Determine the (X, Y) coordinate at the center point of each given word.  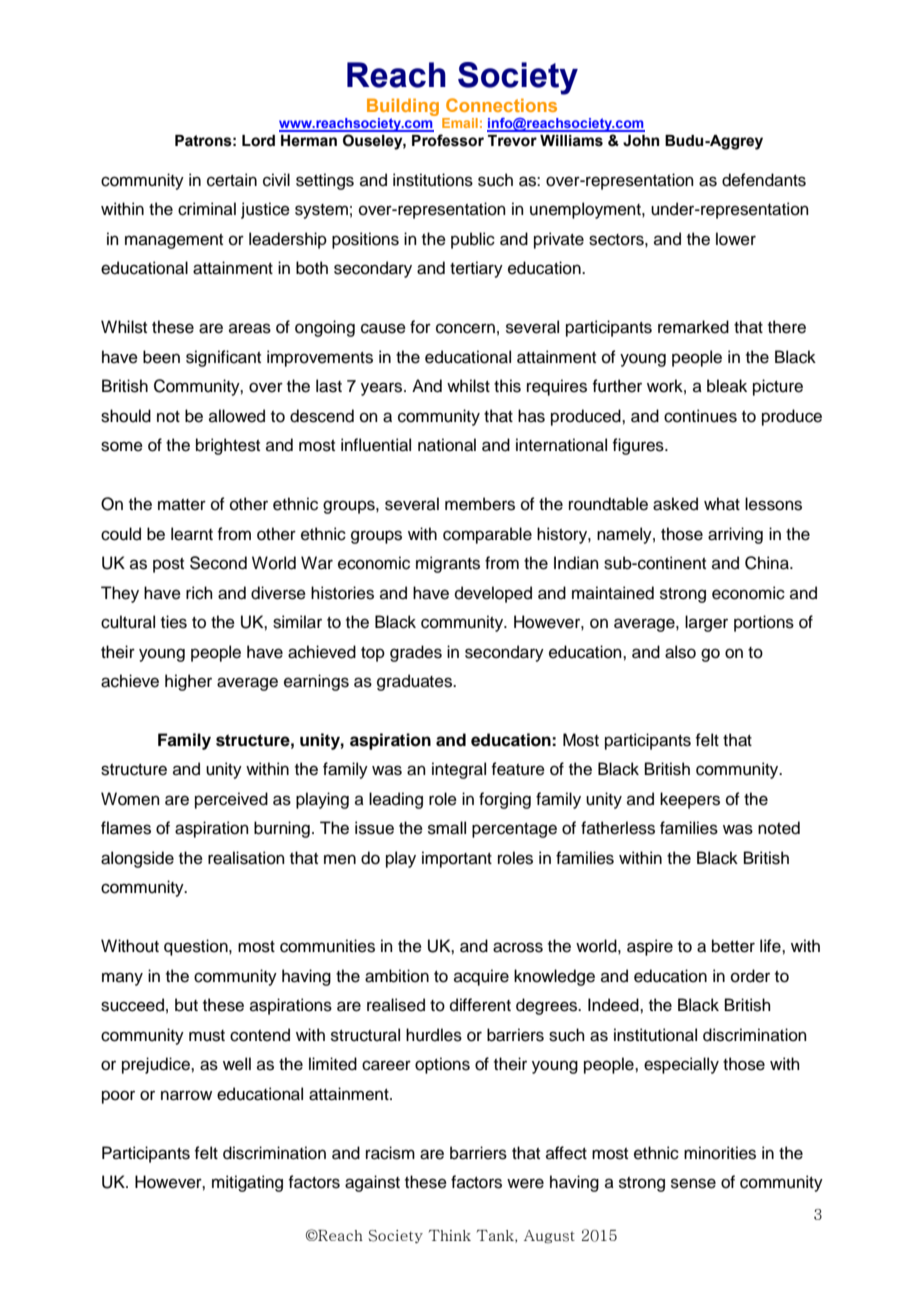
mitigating (247, 1183)
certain (232, 180)
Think (450, 1235)
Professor (448, 140)
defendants (764, 180)
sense (693, 1183)
